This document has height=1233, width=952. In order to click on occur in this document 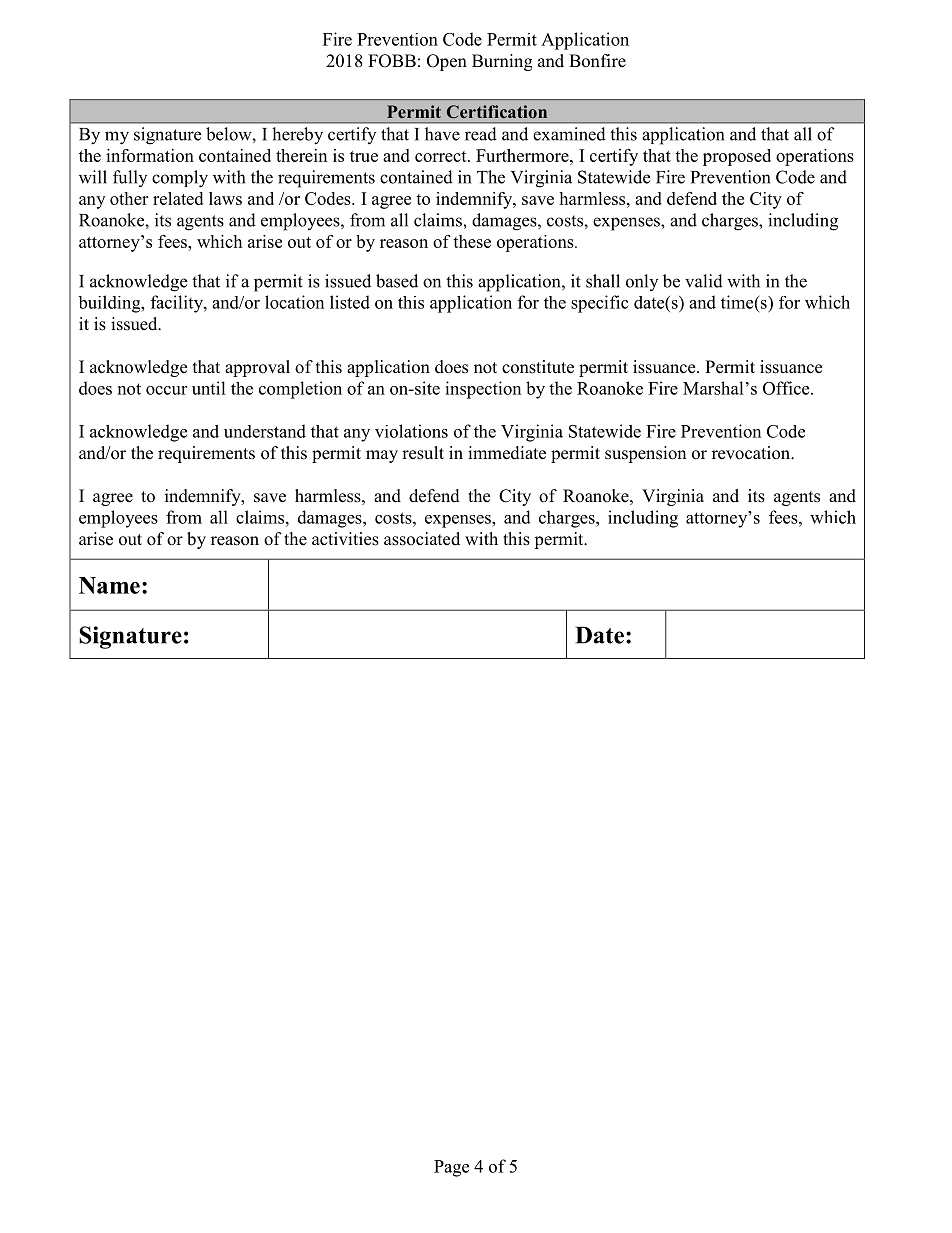, I will do `click(166, 390)`.
